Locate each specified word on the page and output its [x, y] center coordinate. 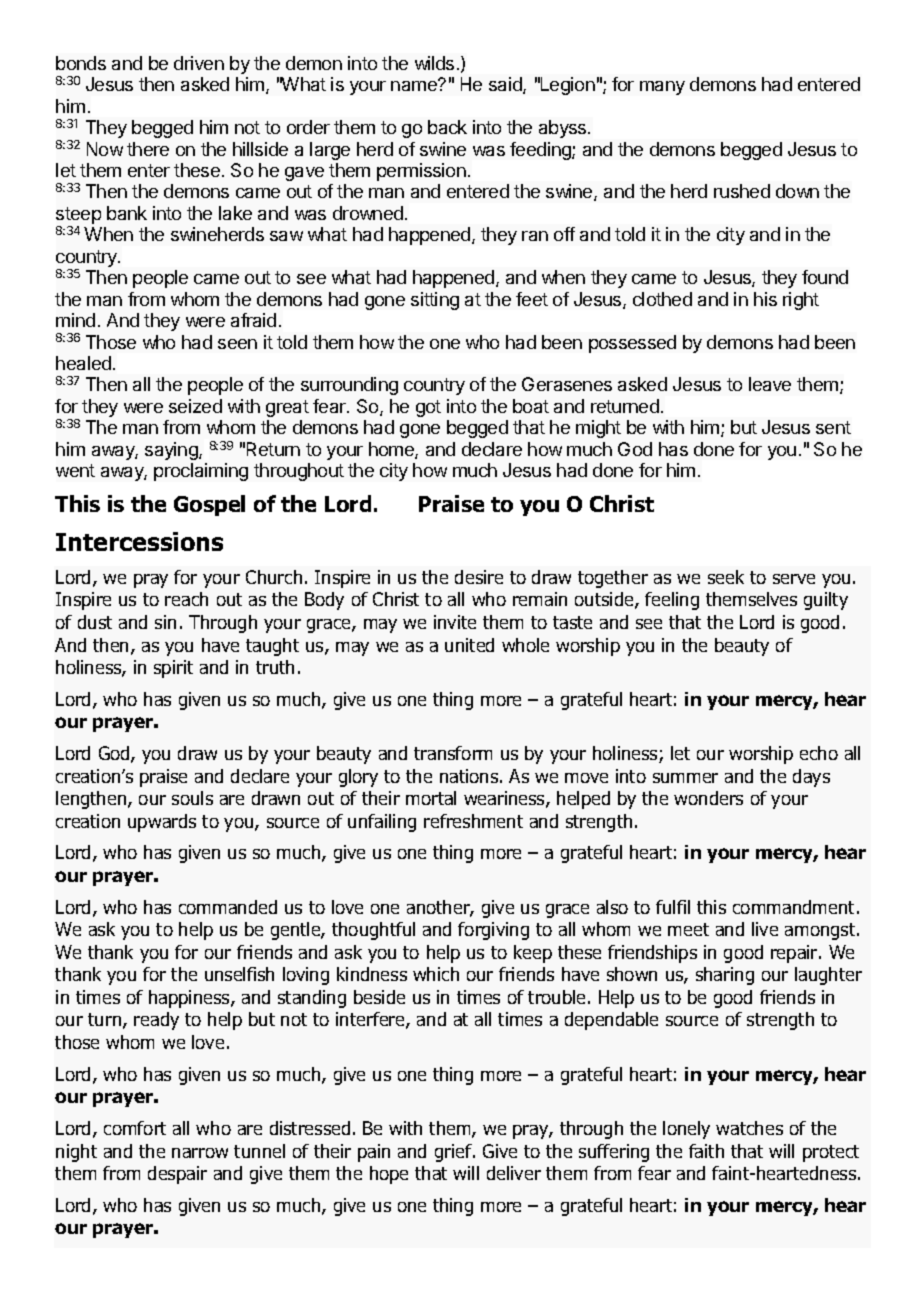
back [447, 127]
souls [192, 798]
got [428, 408]
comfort [135, 1128]
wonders [708, 798]
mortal [431, 798]
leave [770, 384]
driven [199, 63]
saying [172, 451]
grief [454, 1153]
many [662, 88]
